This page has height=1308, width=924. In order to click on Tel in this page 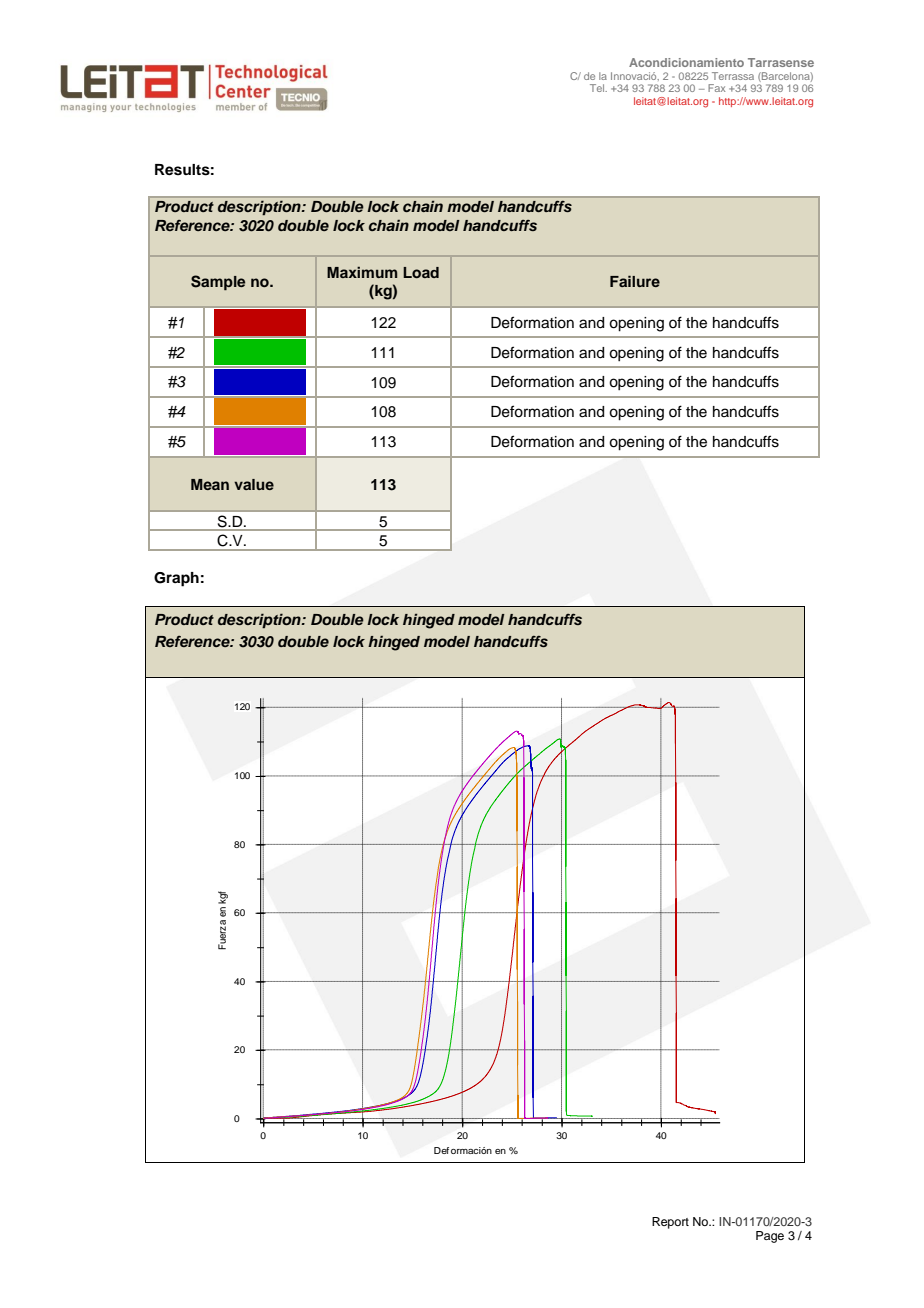, I will do `click(598, 88)`.
